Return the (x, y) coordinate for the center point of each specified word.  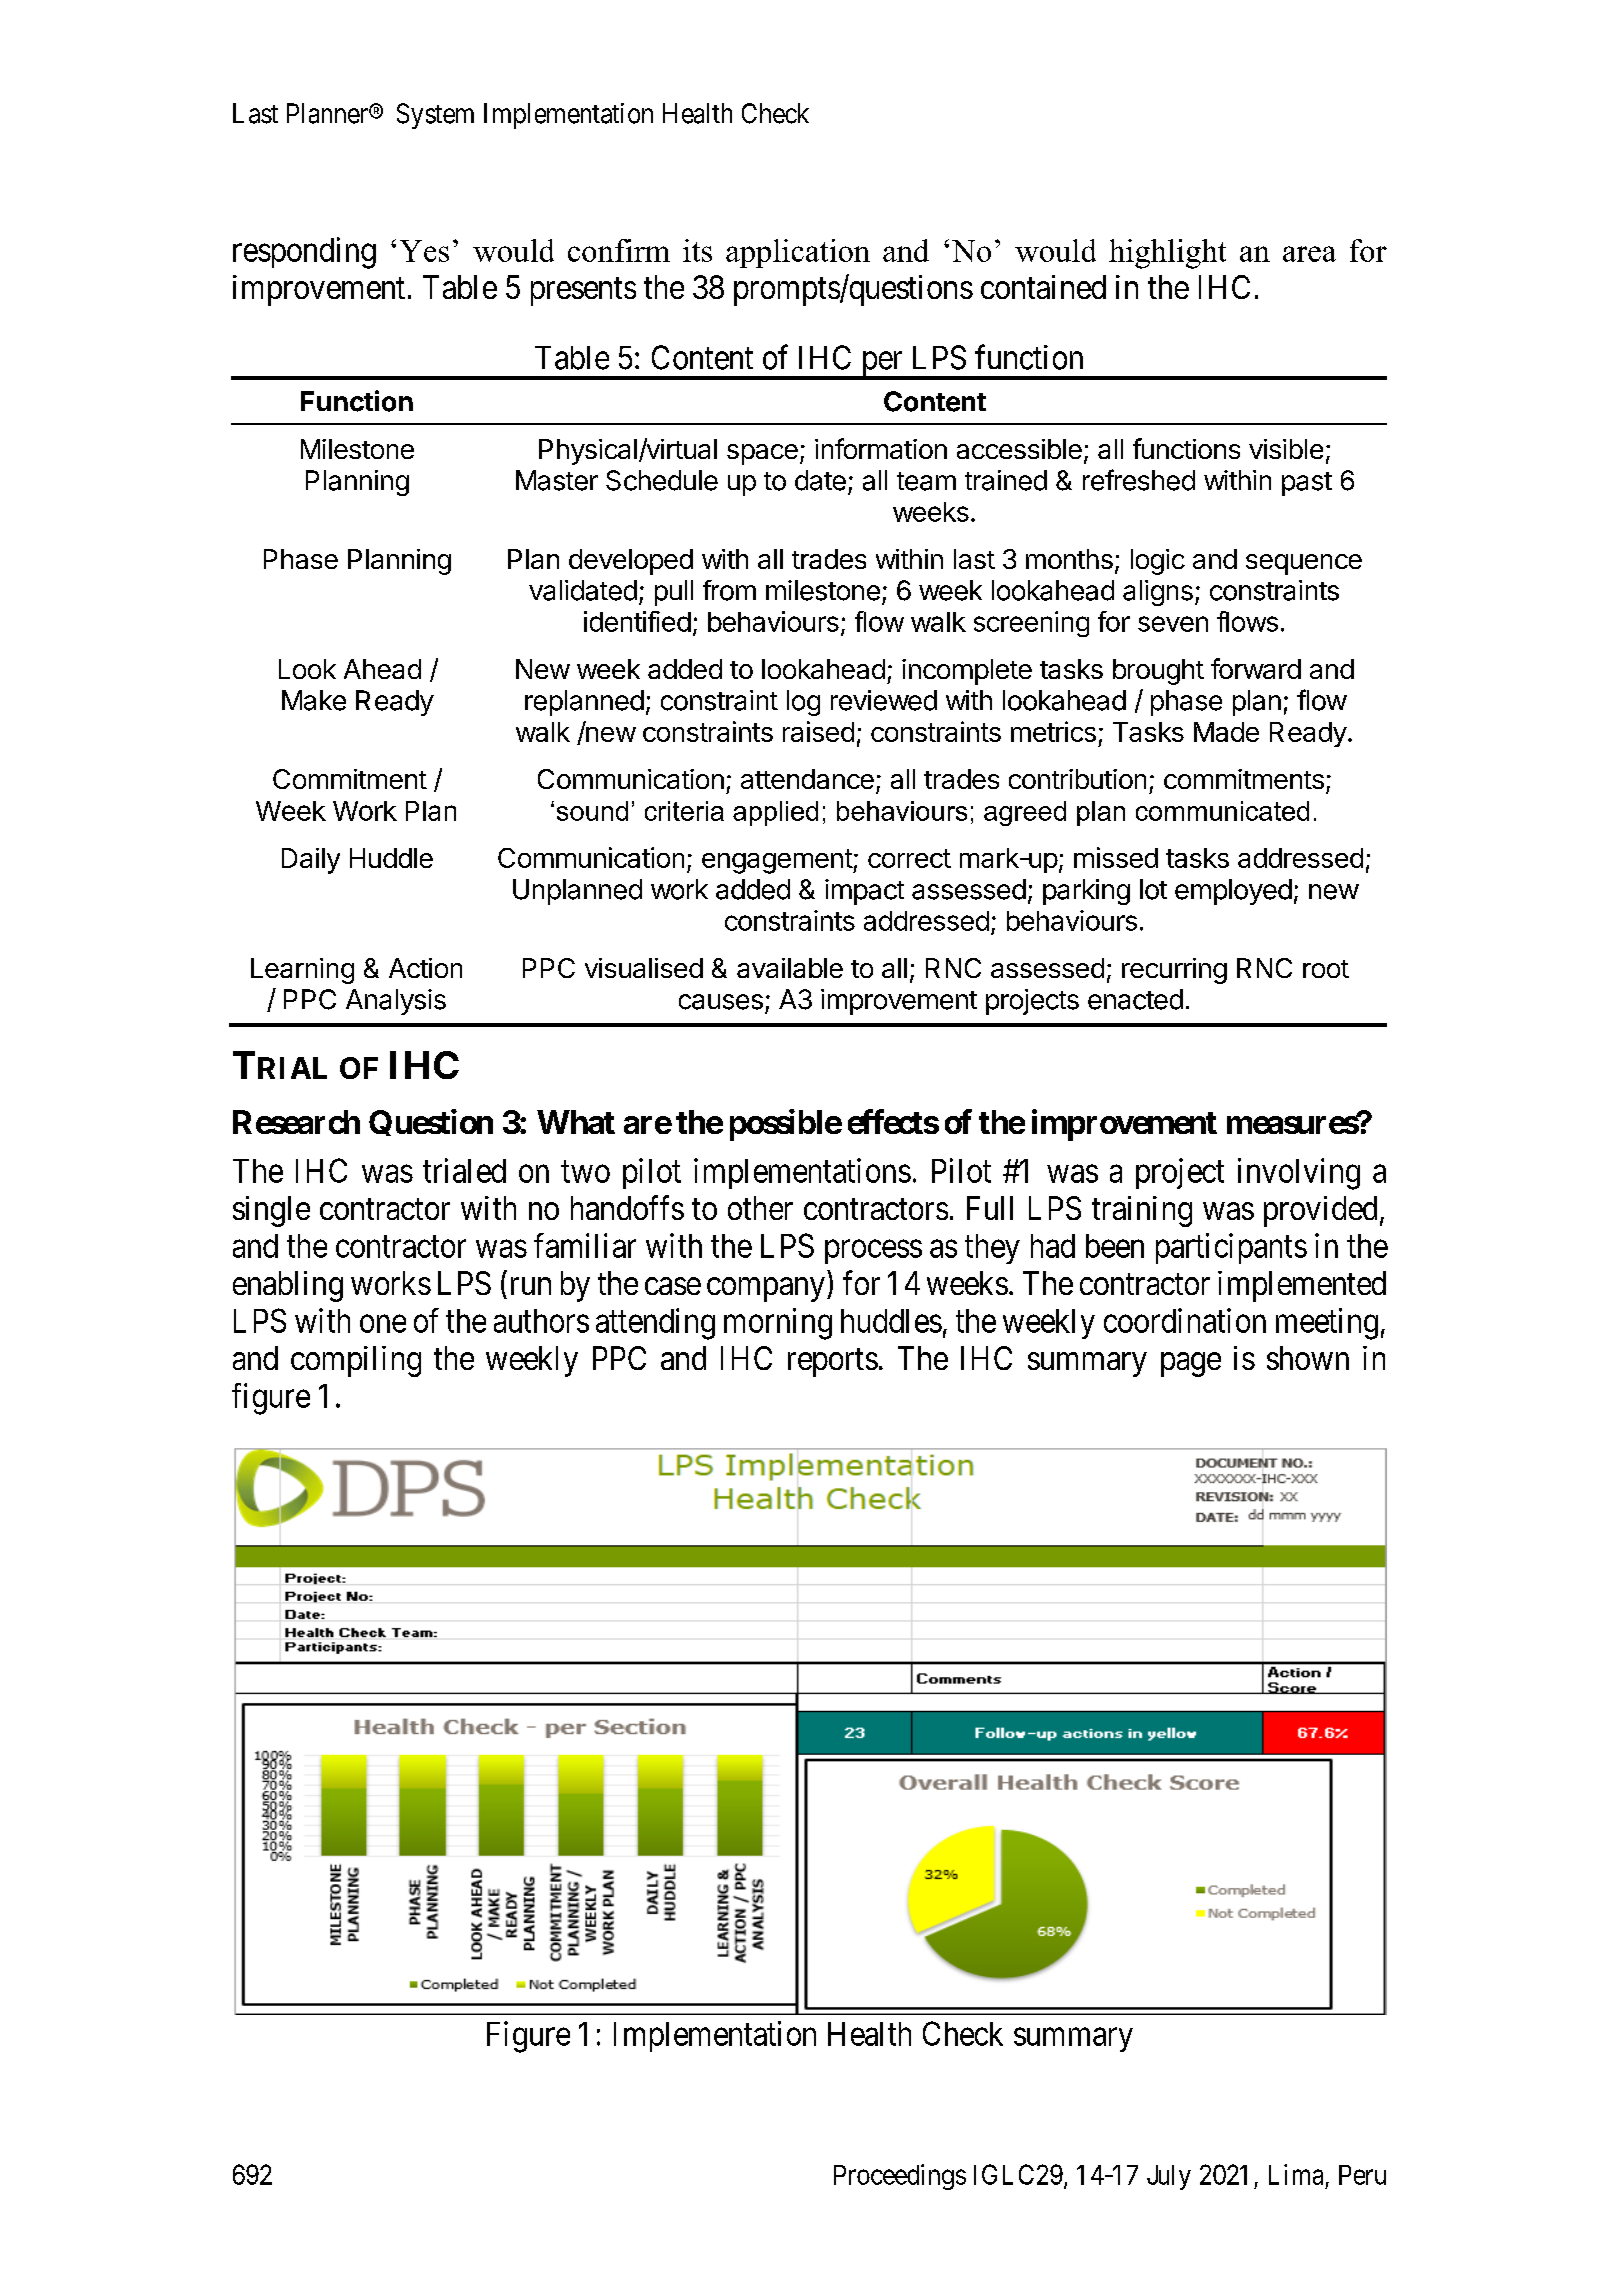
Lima (1296, 2174)
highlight (1167, 254)
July (1169, 2177)
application (798, 253)
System (435, 116)
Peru (1362, 2175)
